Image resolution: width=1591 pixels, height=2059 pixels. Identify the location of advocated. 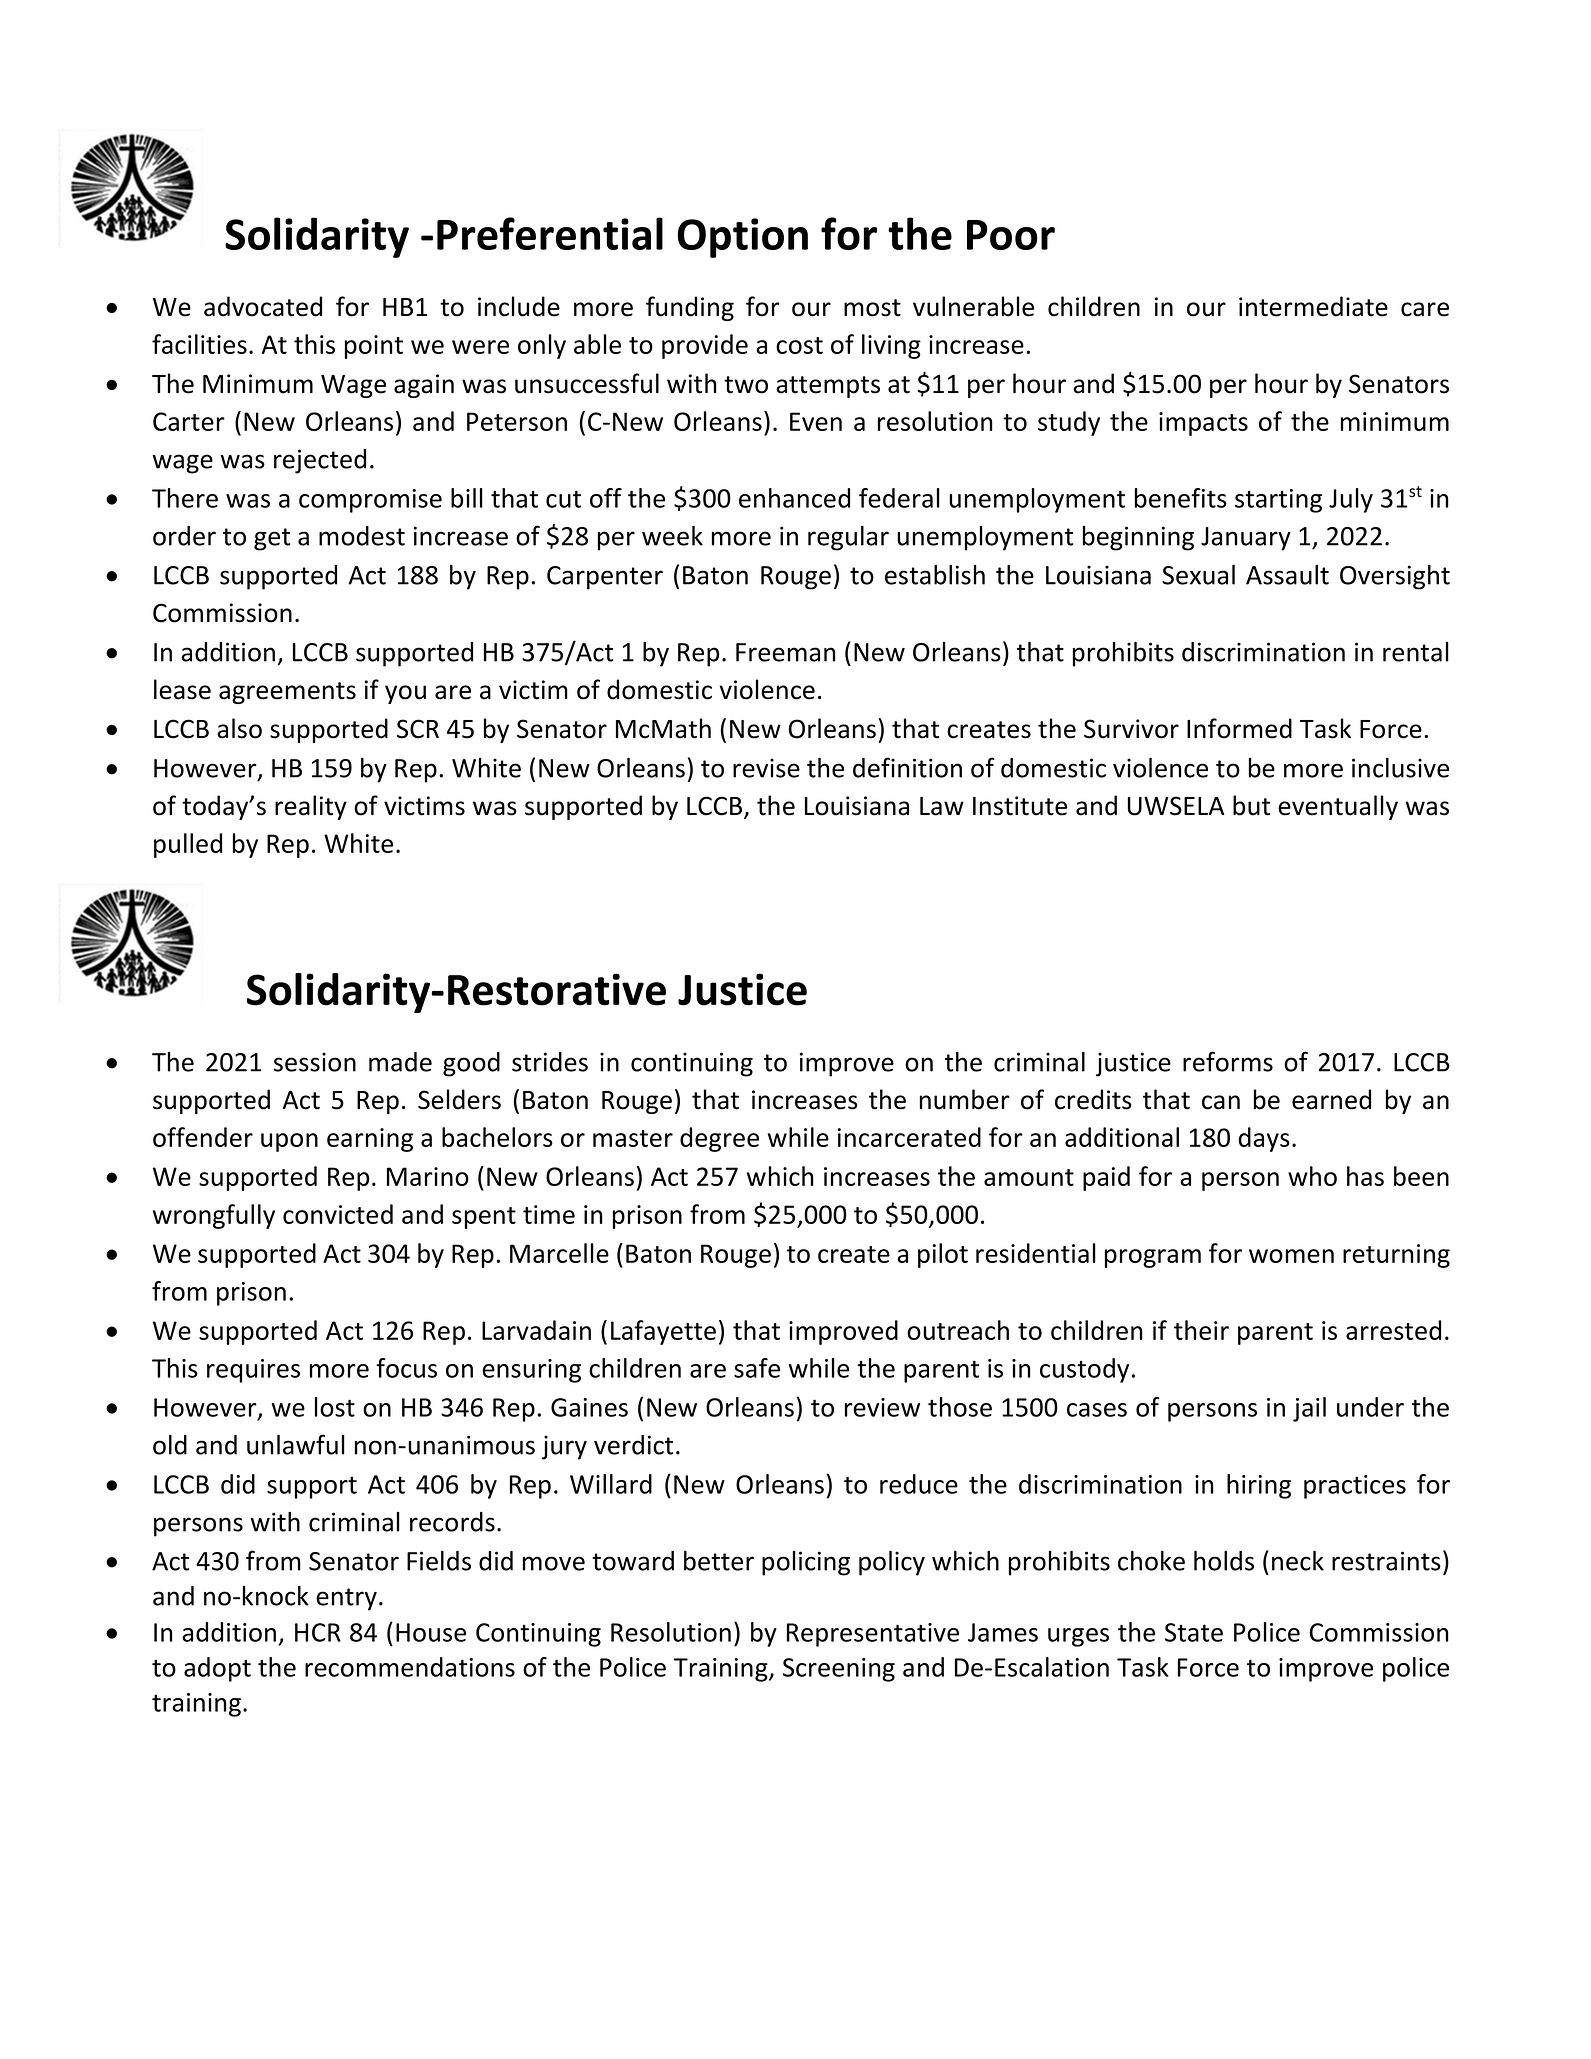
(263, 306).
